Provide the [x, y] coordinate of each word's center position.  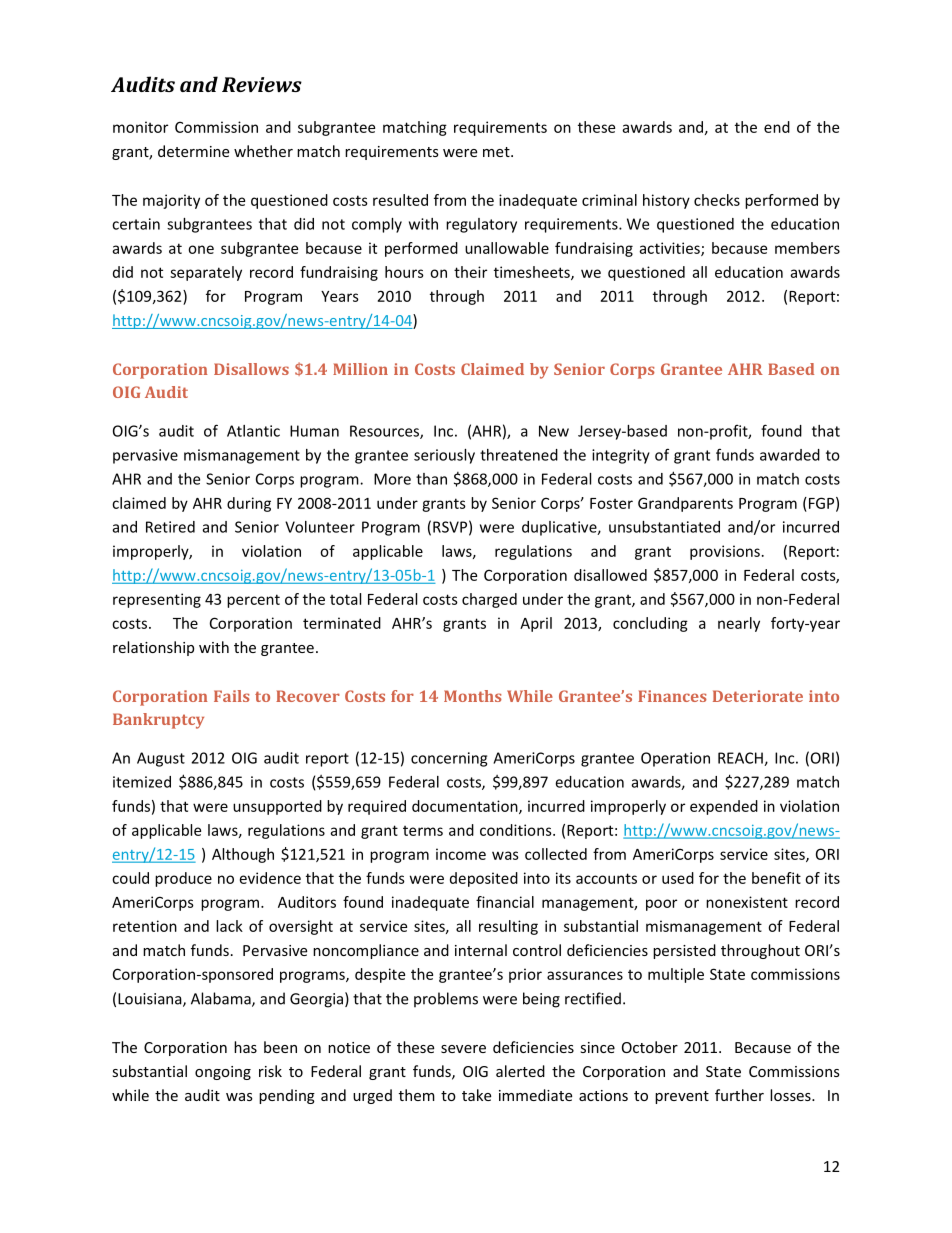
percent [253, 601]
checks [717, 200]
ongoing [223, 1073]
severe [463, 1049]
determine [193, 151]
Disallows [251, 369]
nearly [739, 624]
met [497, 152]
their [470, 272]
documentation [466, 807]
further [739, 1095]
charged [489, 600]
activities [670, 249]
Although [243, 855]
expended [724, 807]
